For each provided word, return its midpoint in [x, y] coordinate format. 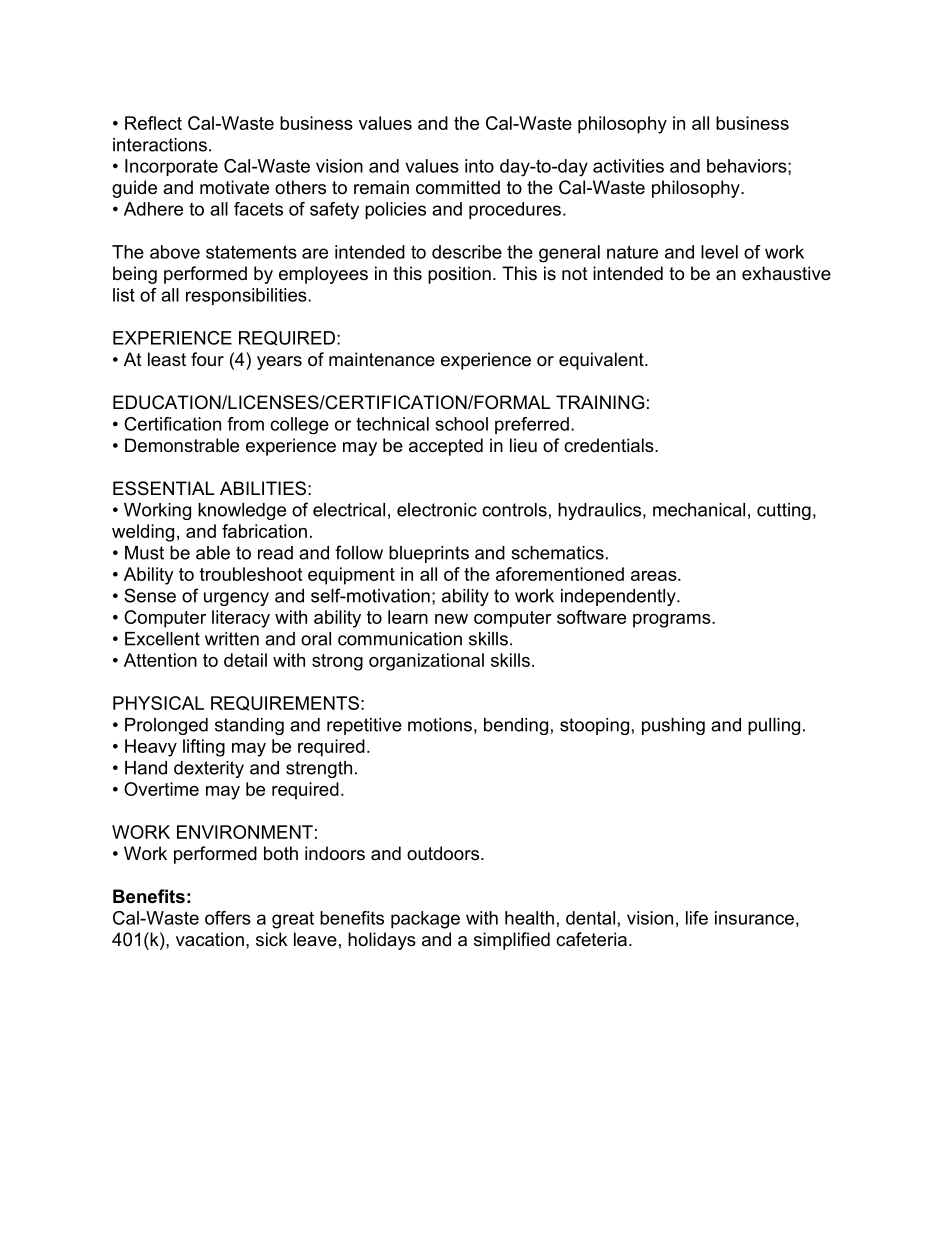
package [425, 920]
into [479, 166]
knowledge [242, 511]
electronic [437, 510]
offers [228, 918]
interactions [160, 145]
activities [628, 166]
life [697, 918]
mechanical [699, 510]
